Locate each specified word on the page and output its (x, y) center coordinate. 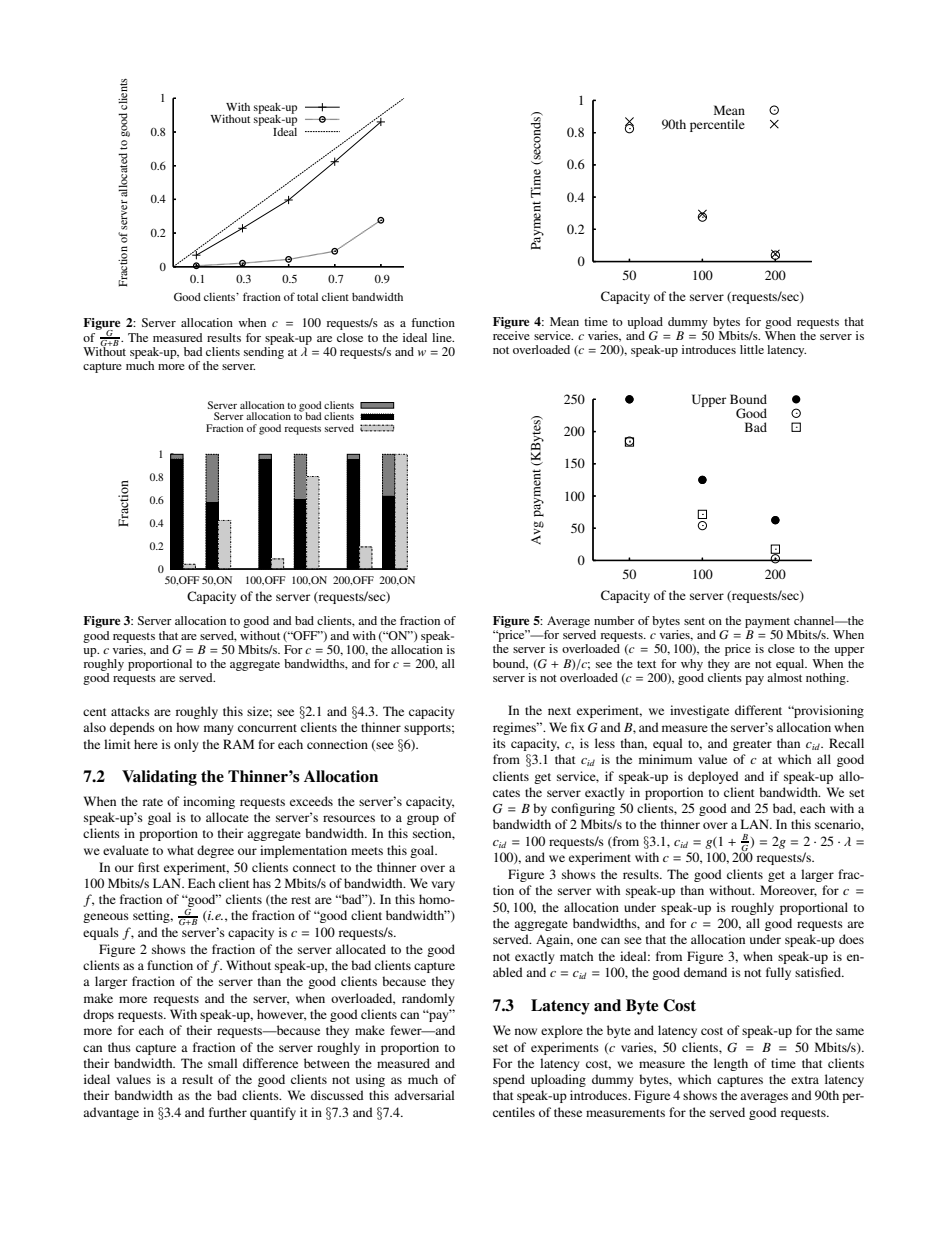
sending (264, 351)
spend (509, 1080)
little (752, 349)
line (443, 337)
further (228, 1112)
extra (805, 1080)
